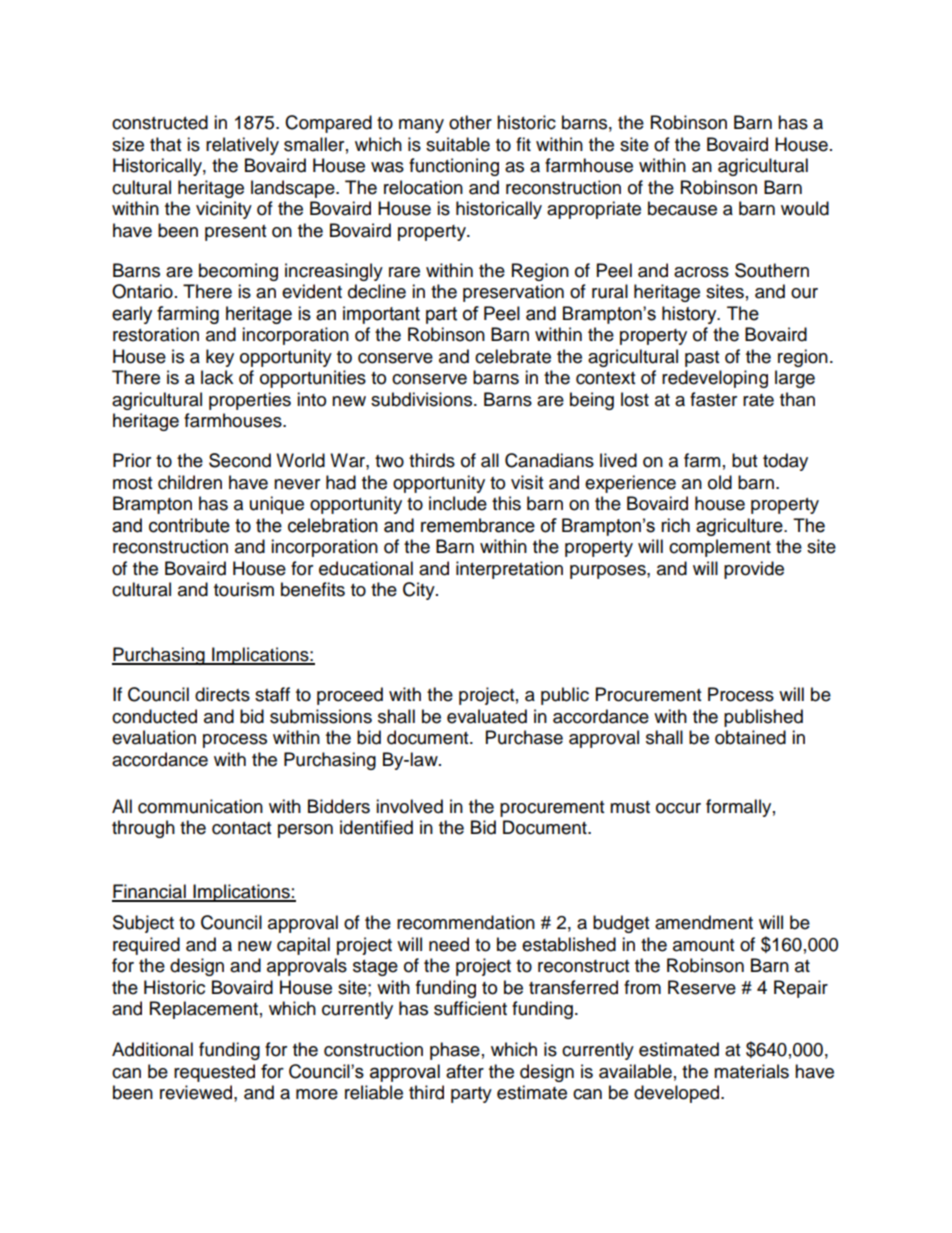 The width and height of the screenshot is (952, 1233). What do you see at coordinates (242, 146) in the screenshot?
I see `relatively` at bounding box center [242, 146].
